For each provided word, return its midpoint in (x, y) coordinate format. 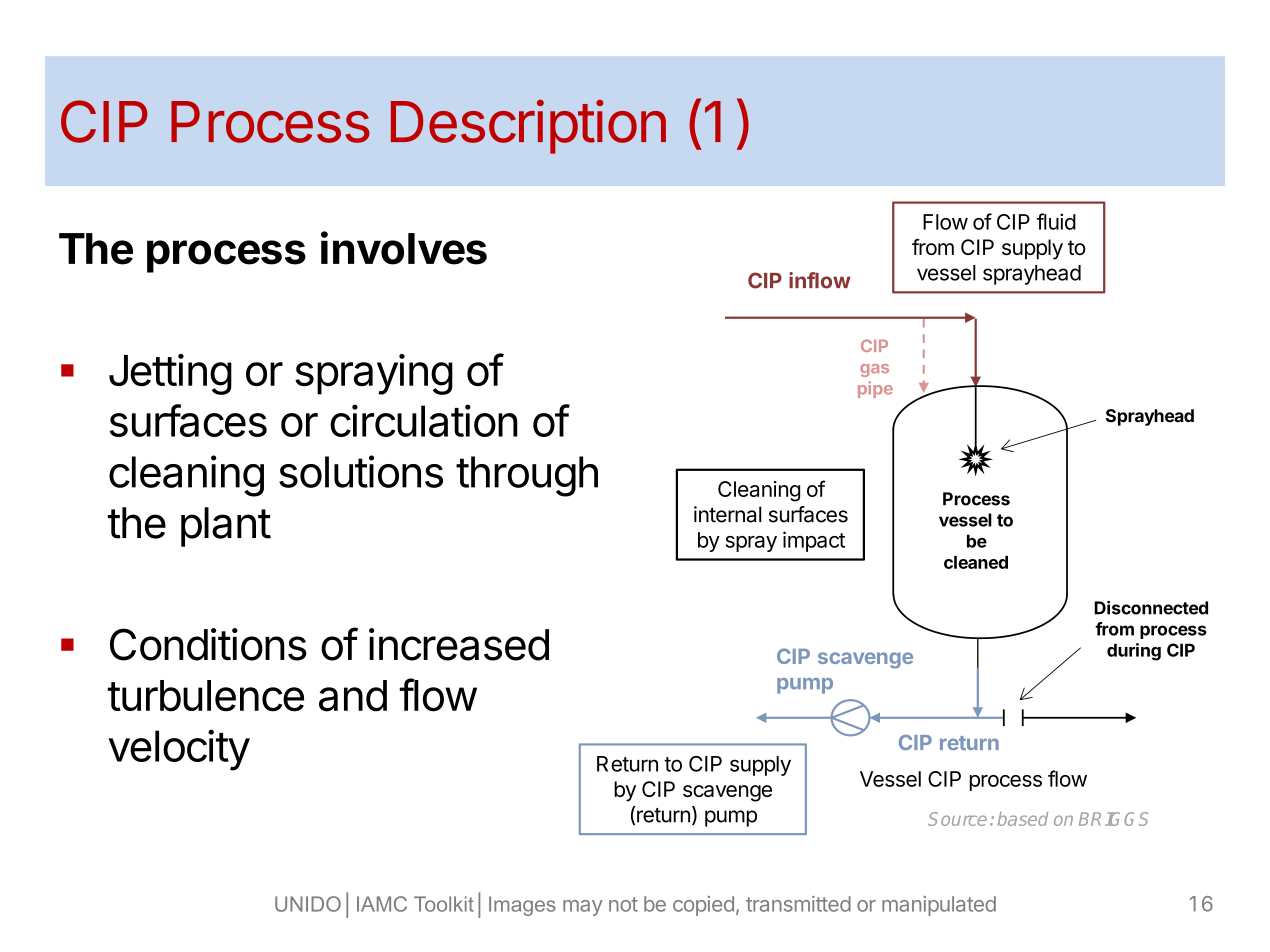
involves (404, 248)
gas (874, 370)
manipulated (939, 906)
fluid (1056, 221)
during (1134, 652)
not (623, 904)
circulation (424, 420)
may (583, 908)
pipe (875, 389)
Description (528, 126)
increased (459, 644)
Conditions (208, 644)
